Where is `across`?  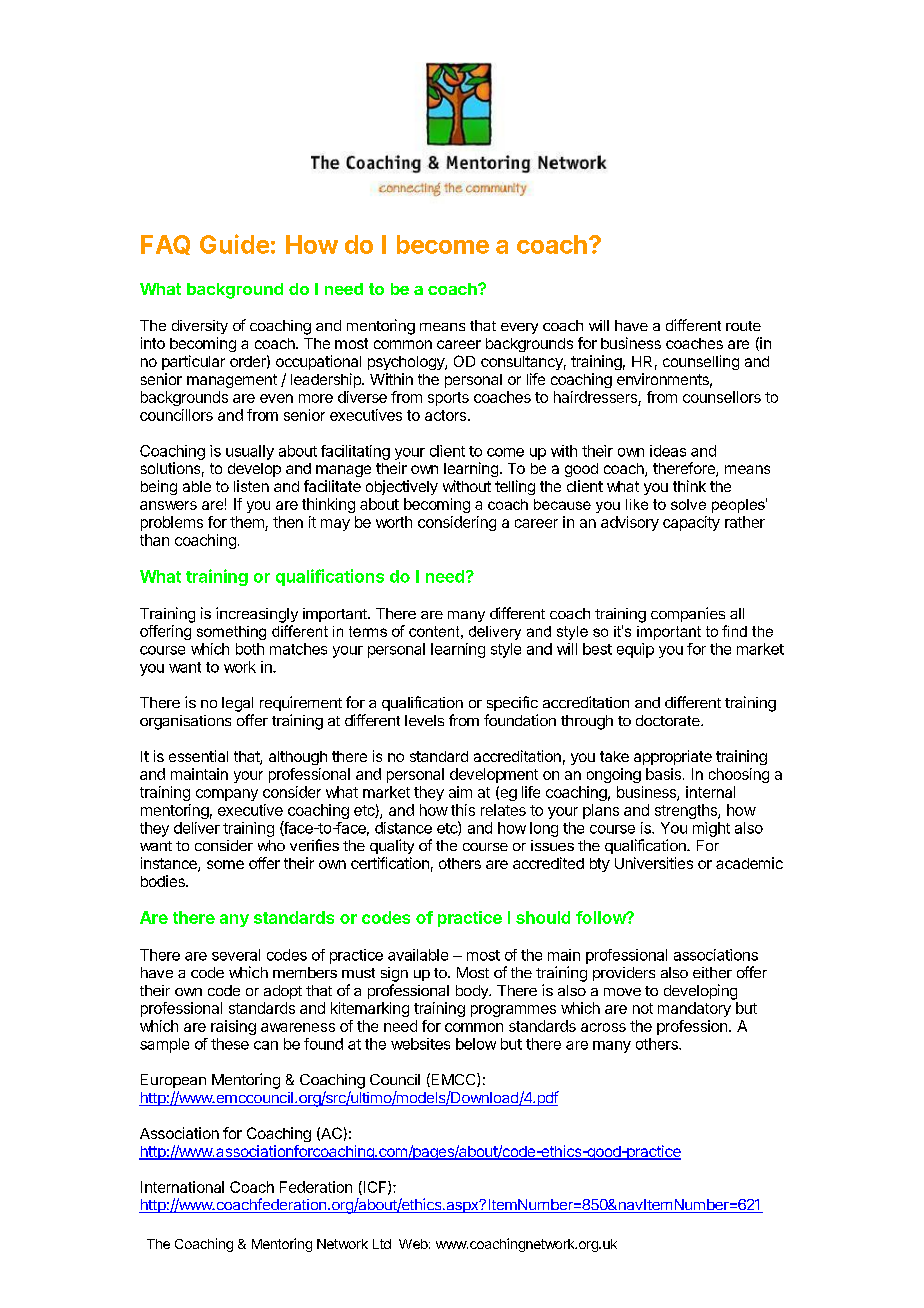 across is located at coordinates (603, 1027).
